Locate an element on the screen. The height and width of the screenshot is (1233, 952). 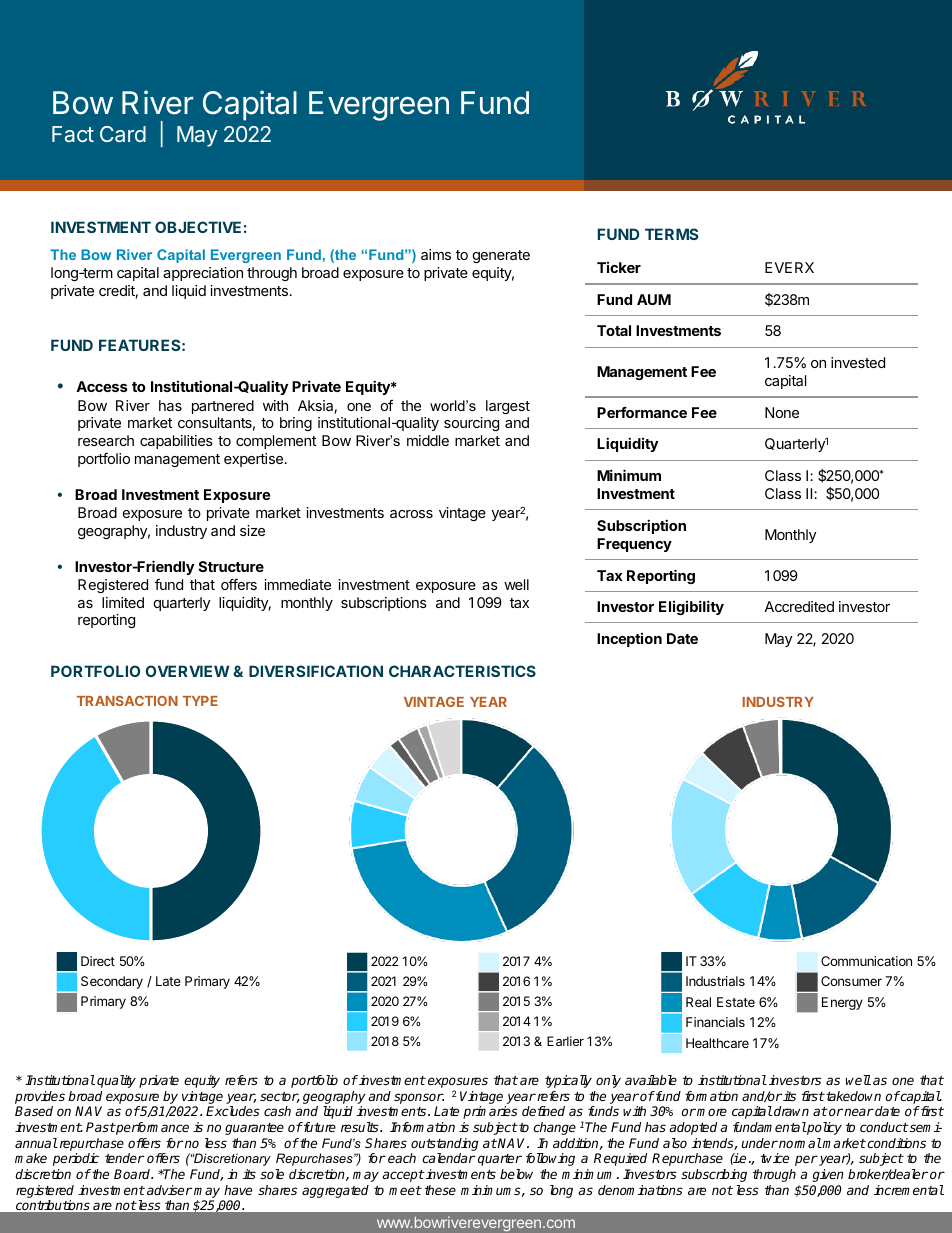
aims is located at coordinates (436, 254).
